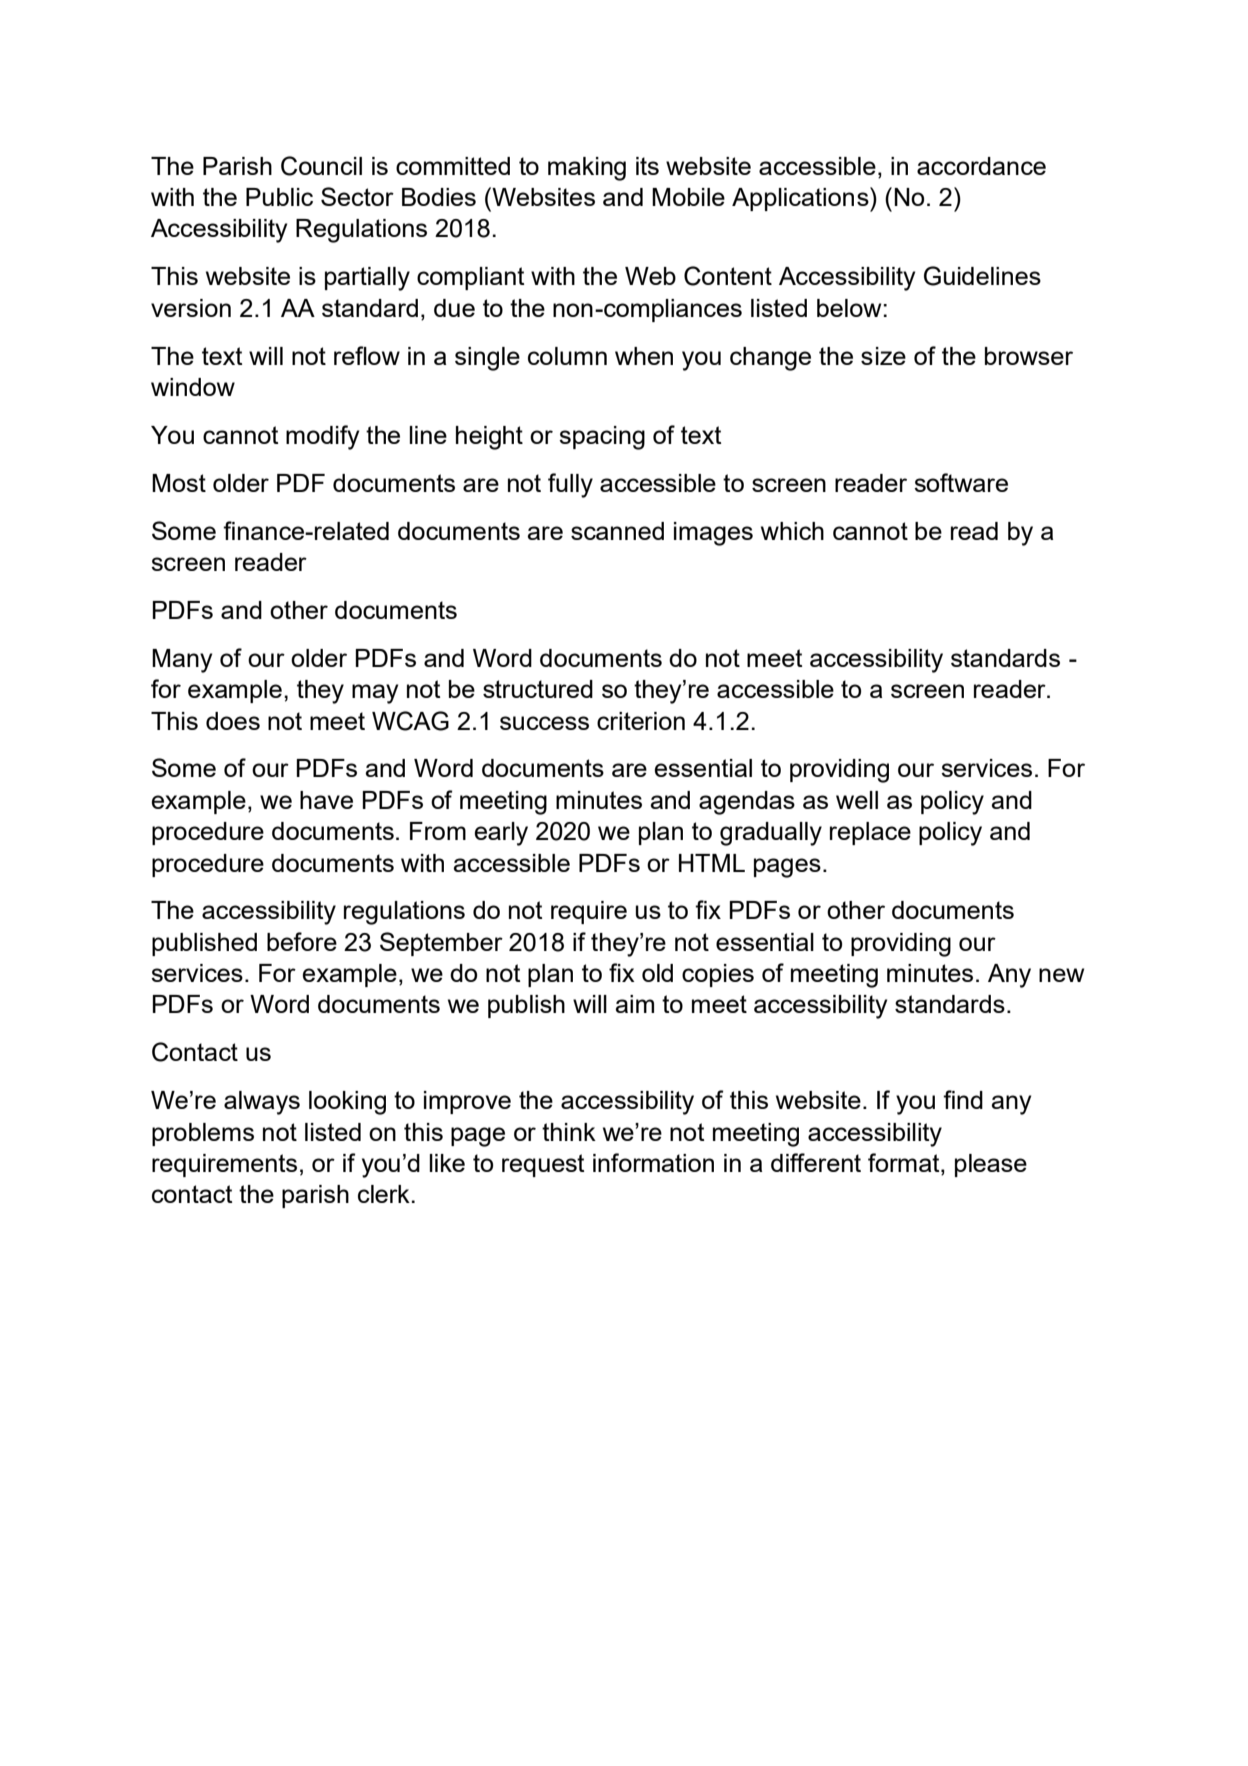  What do you see at coordinates (961, 482) in the document?
I see `software` at bounding box center [961, 482].
